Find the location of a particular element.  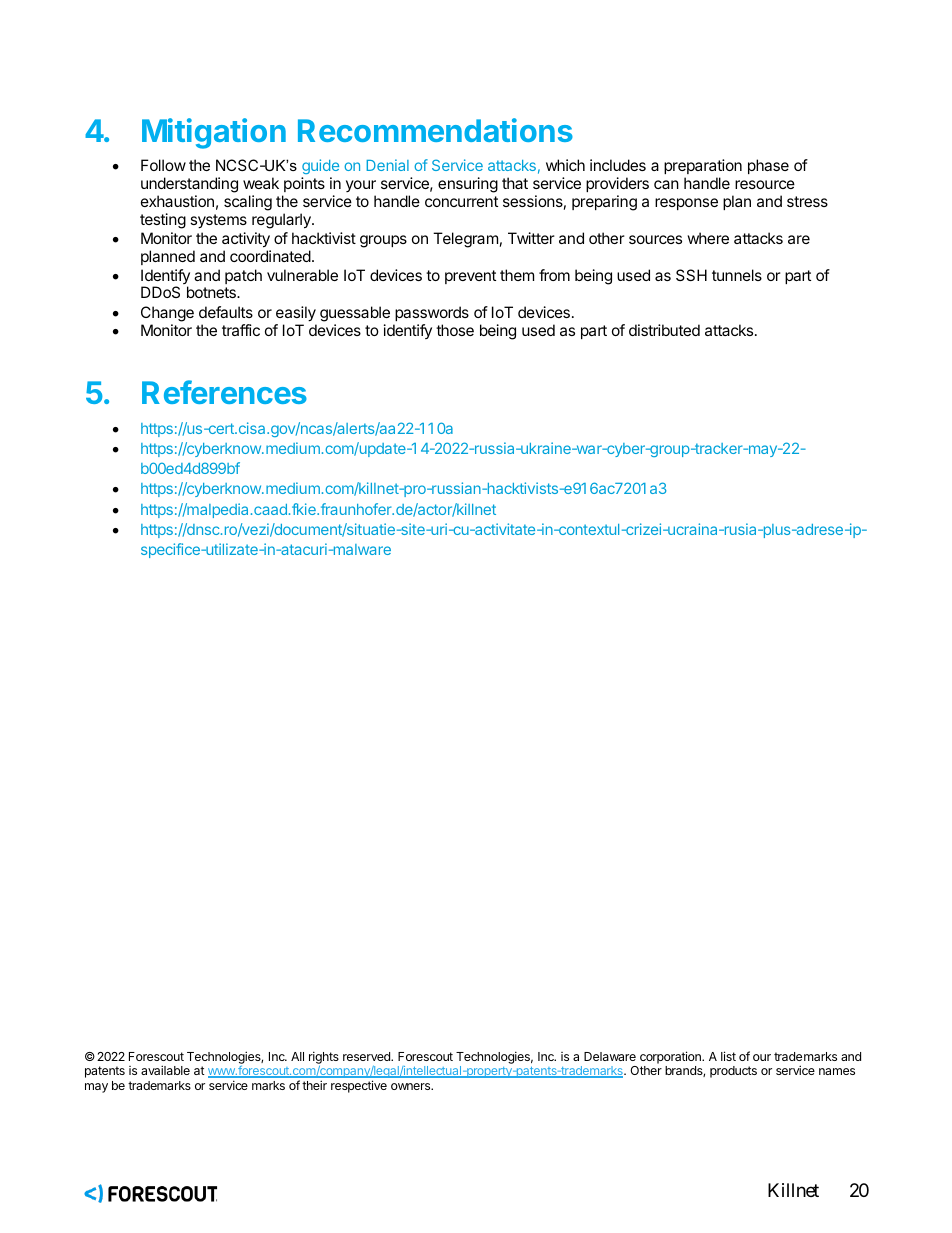

corporation is located at coordinates (671, 1057).
